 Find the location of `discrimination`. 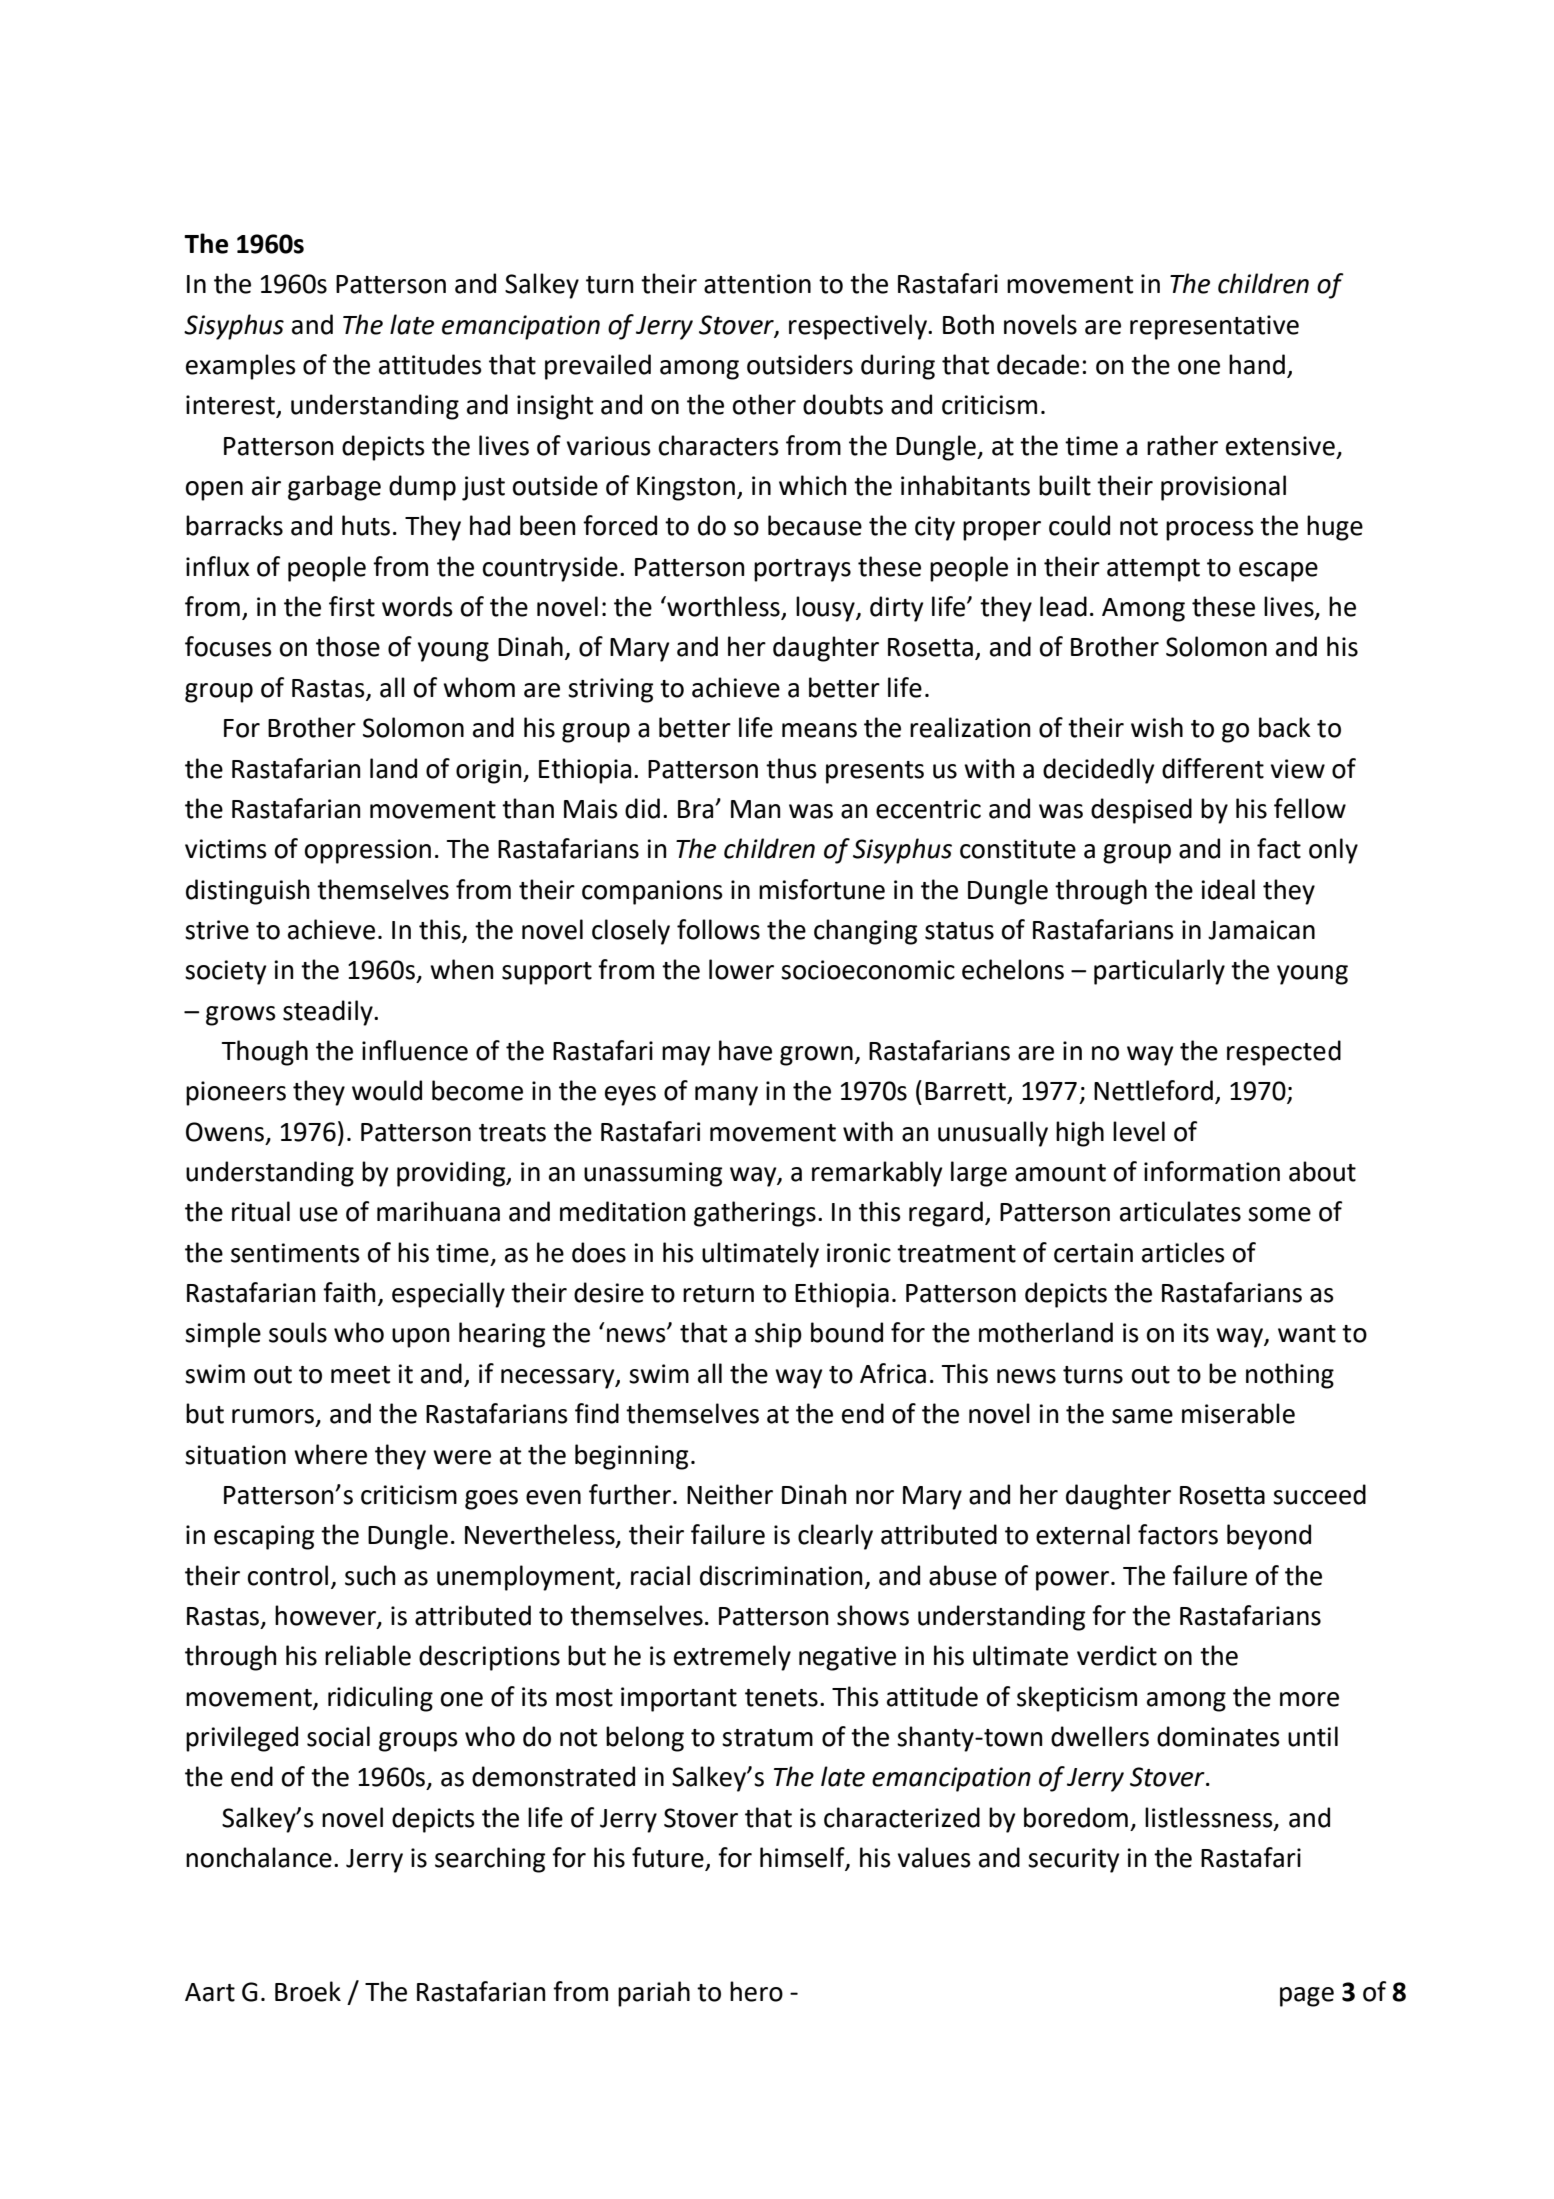

discrimination is located at coordinates (781, 1575).
